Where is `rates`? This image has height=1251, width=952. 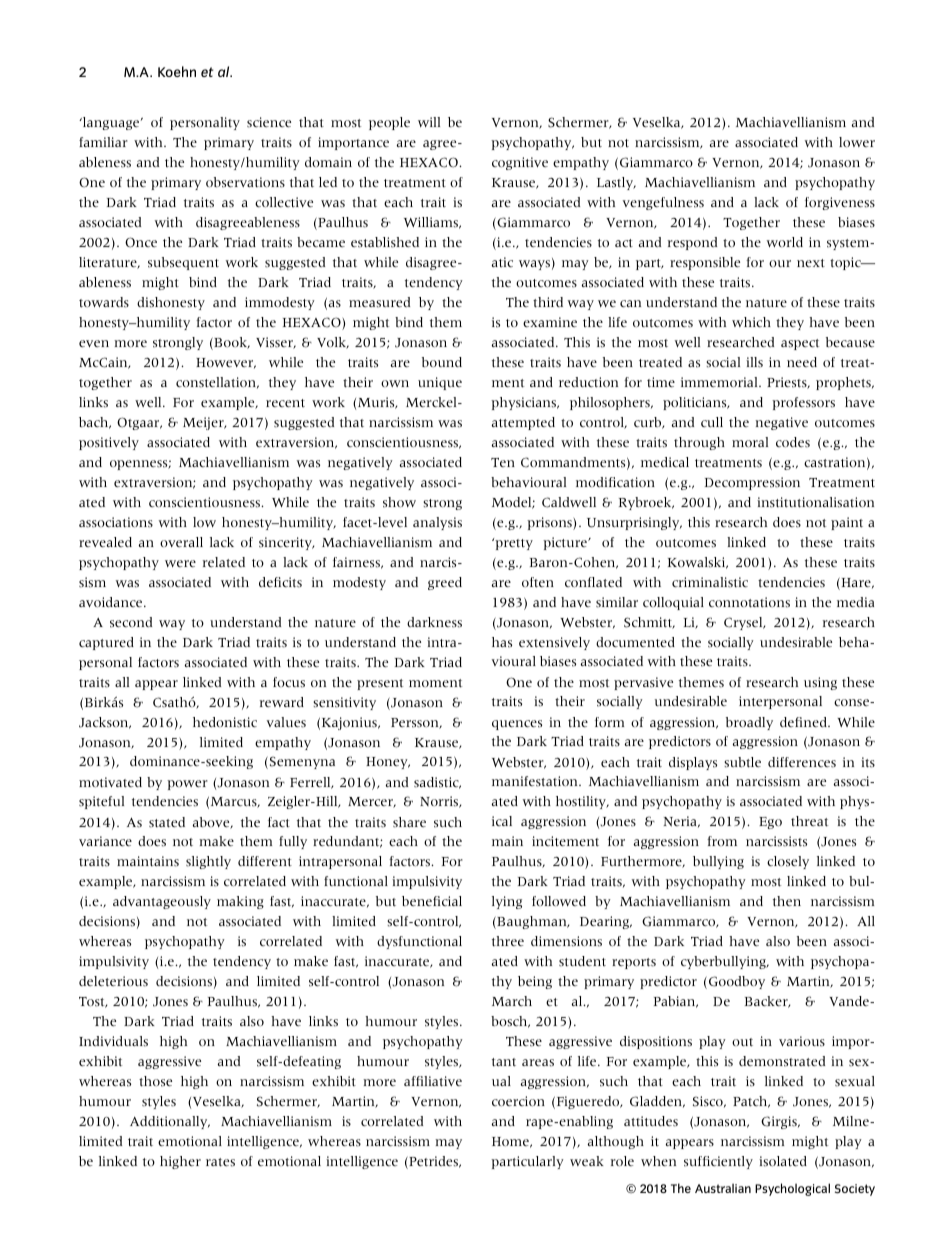
rates is located at coordinates (220, 1162).
